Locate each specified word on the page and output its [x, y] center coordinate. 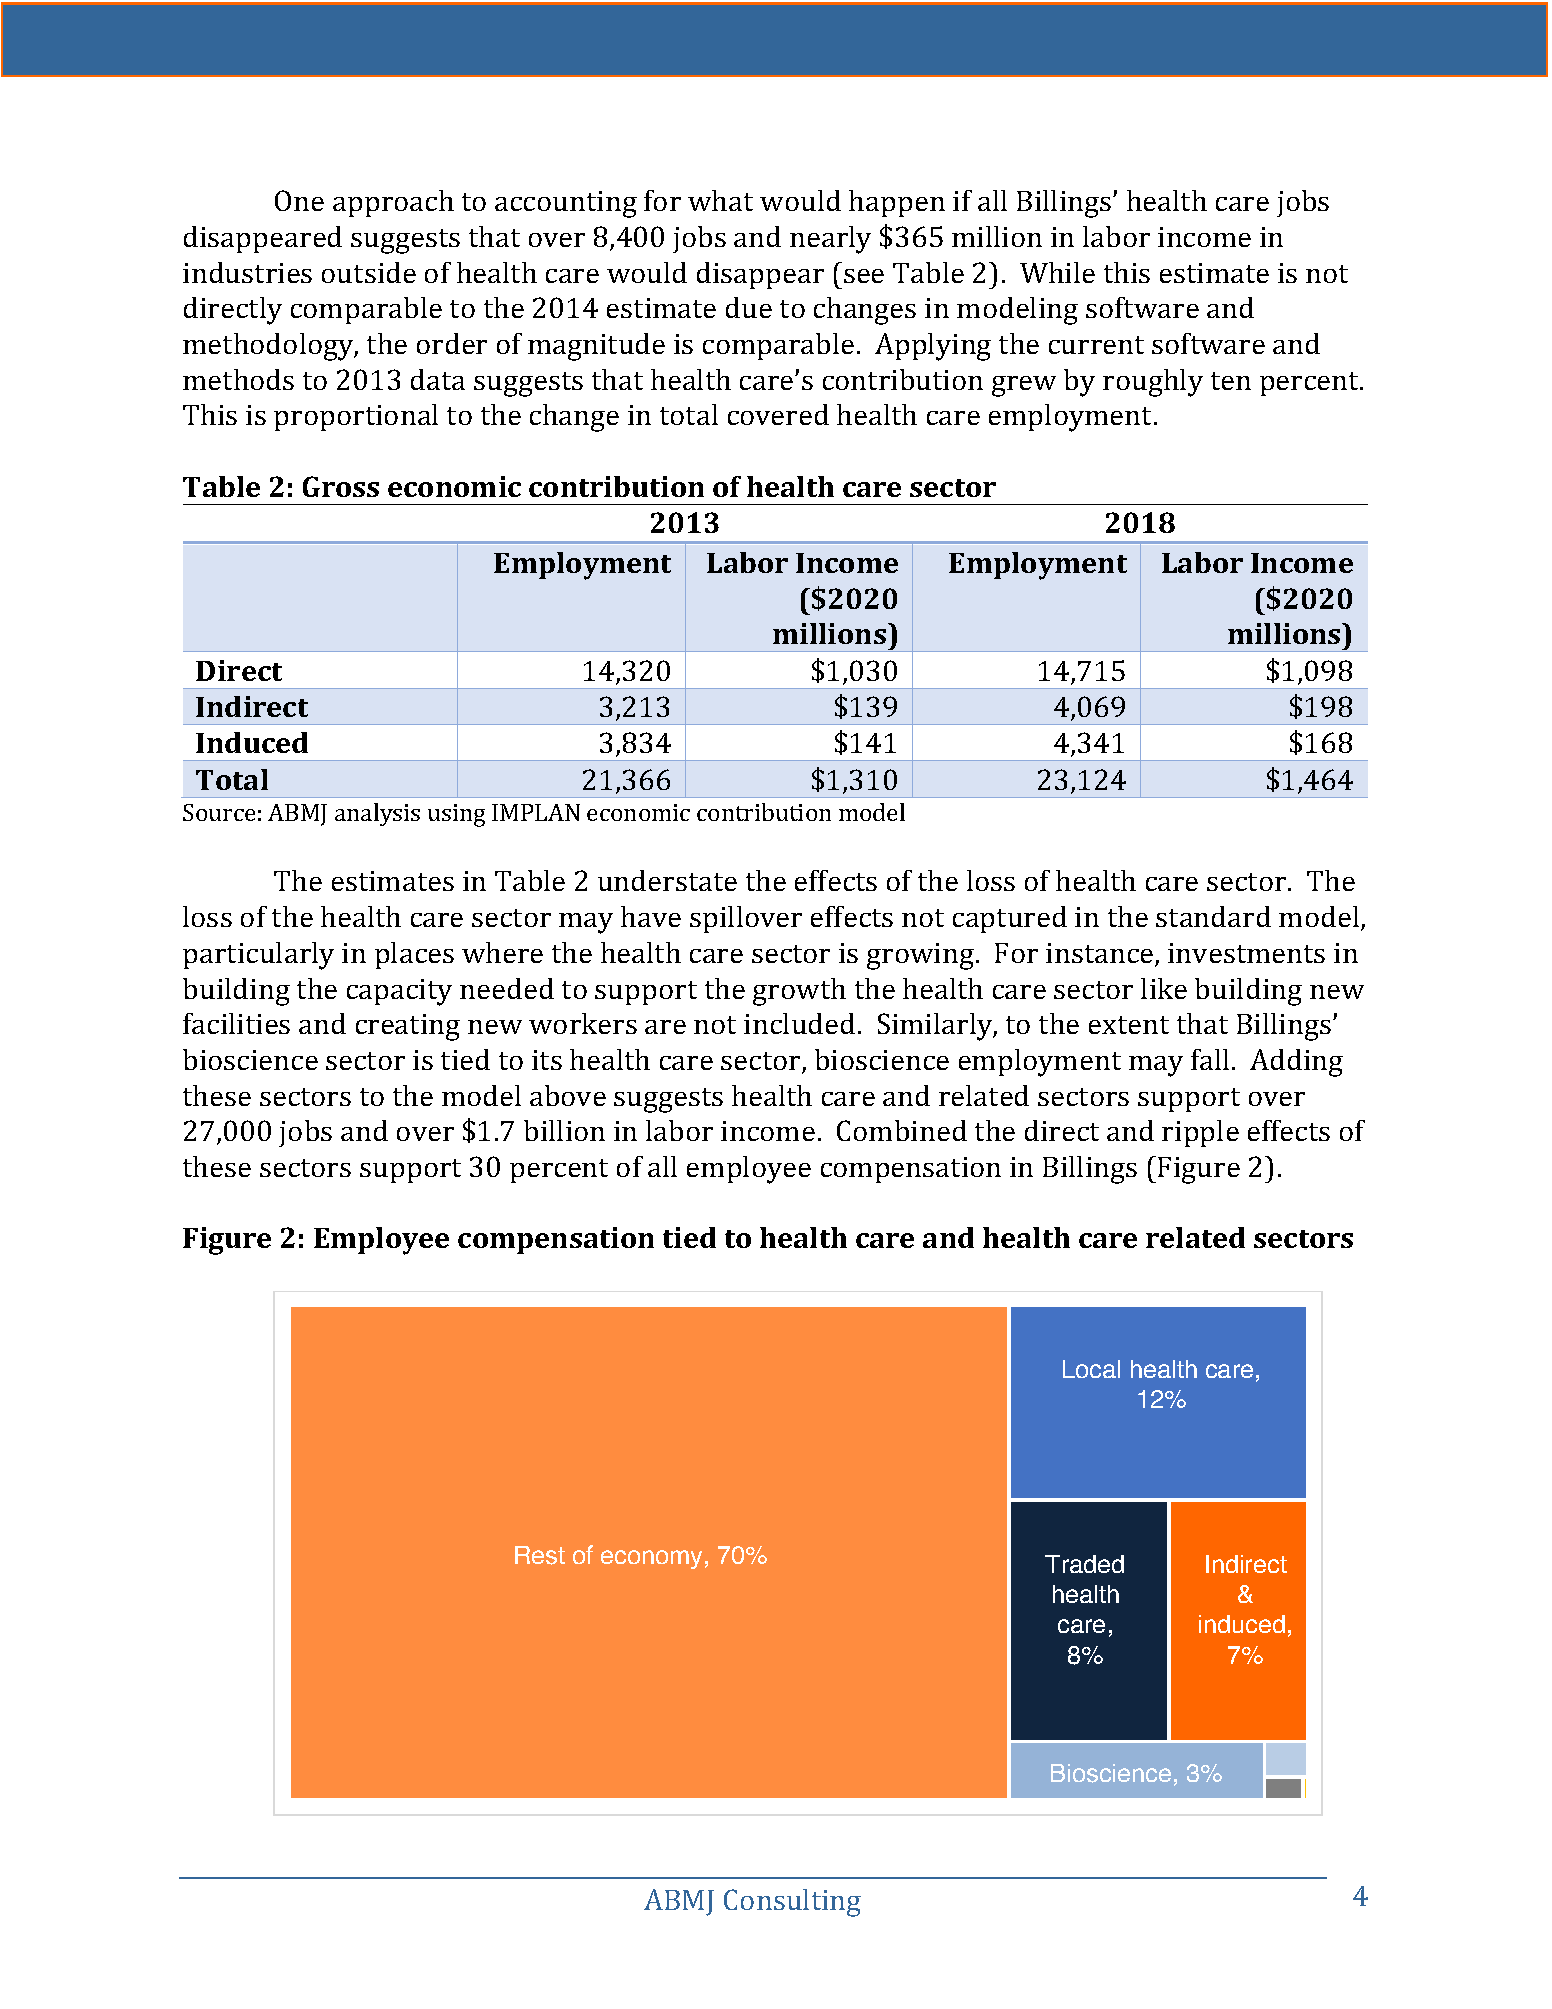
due [749, 307]
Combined [902, 1130]
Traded [1084, 1564]
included [799, 1023]
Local [1091, 1369]
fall [1210, 1059]
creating [408, 1027]
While [1057, 272]
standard [1213, 916]
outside [369, 272]
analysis [377, 814]
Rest [540, 1555]
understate [667, 880]
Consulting [792, 1903]
